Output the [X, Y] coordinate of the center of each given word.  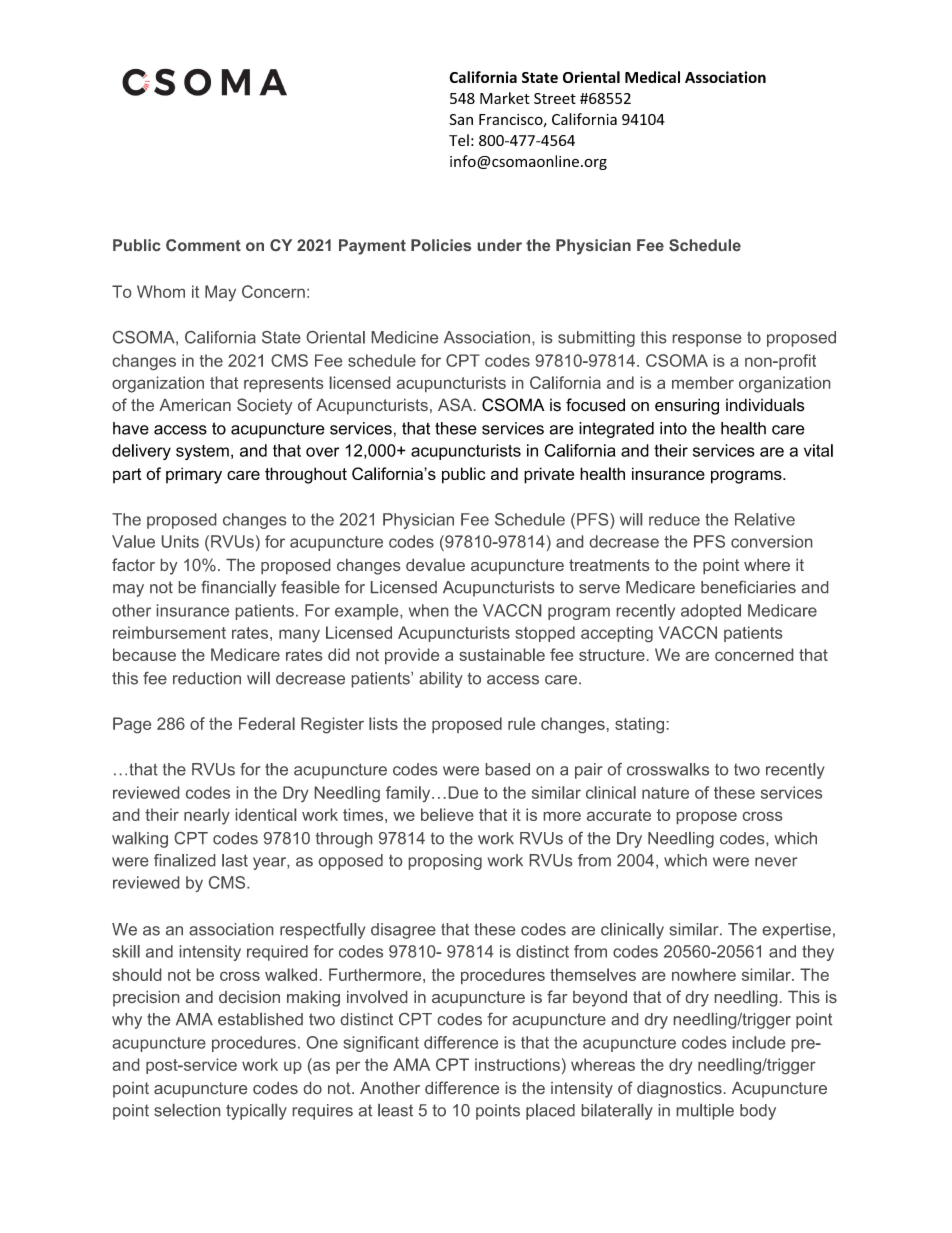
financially [238, 589]
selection [187, 1110]
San [461, 119]
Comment [203, 245]
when [428, 610]
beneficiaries [748, 587]
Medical [652, 77]
